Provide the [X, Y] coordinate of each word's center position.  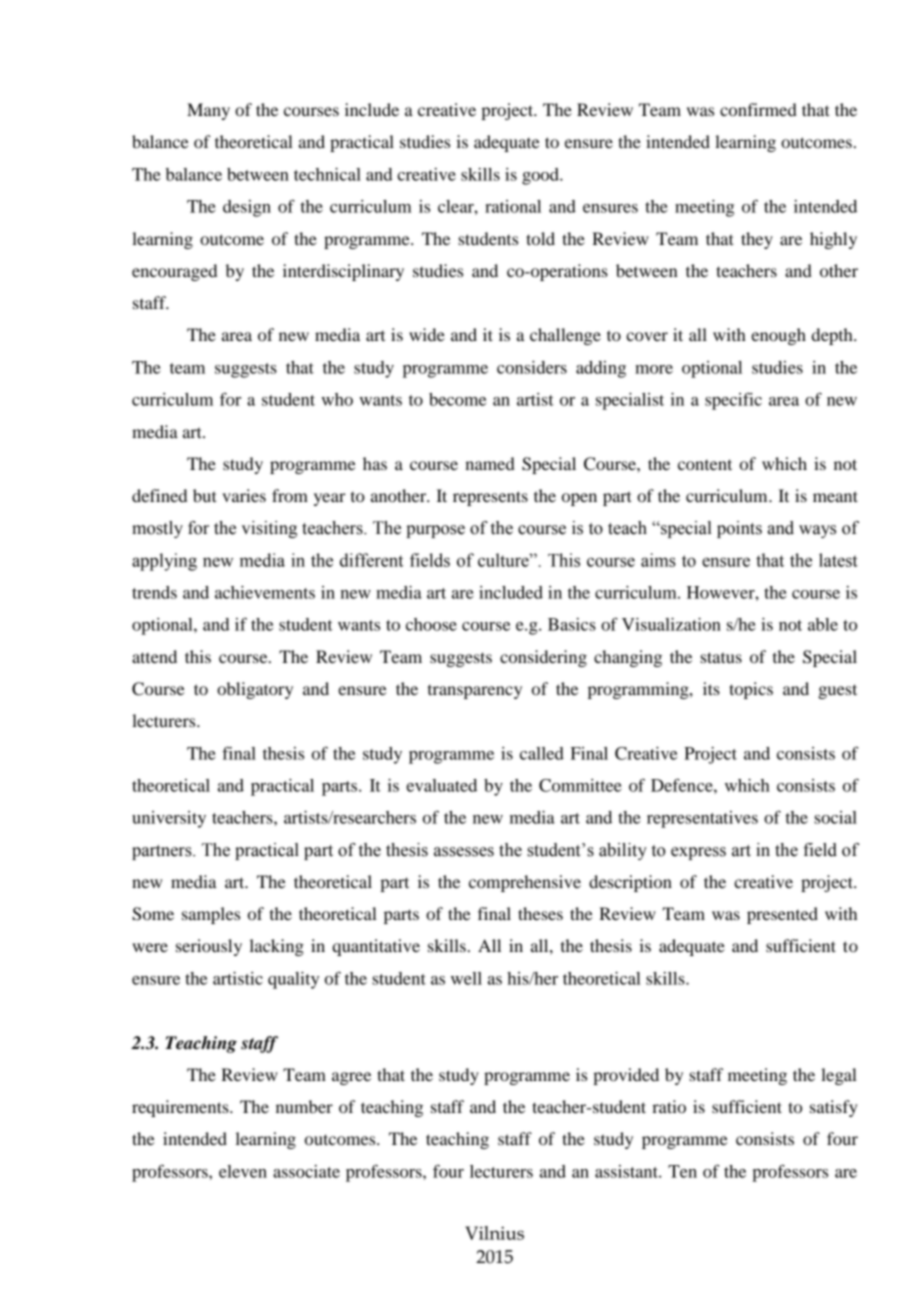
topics [751, 690]
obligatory [255, 690]
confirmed [758, 109]
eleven [243, 1171]
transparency [475, 692]
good [541, 176]
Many [208, 111]
